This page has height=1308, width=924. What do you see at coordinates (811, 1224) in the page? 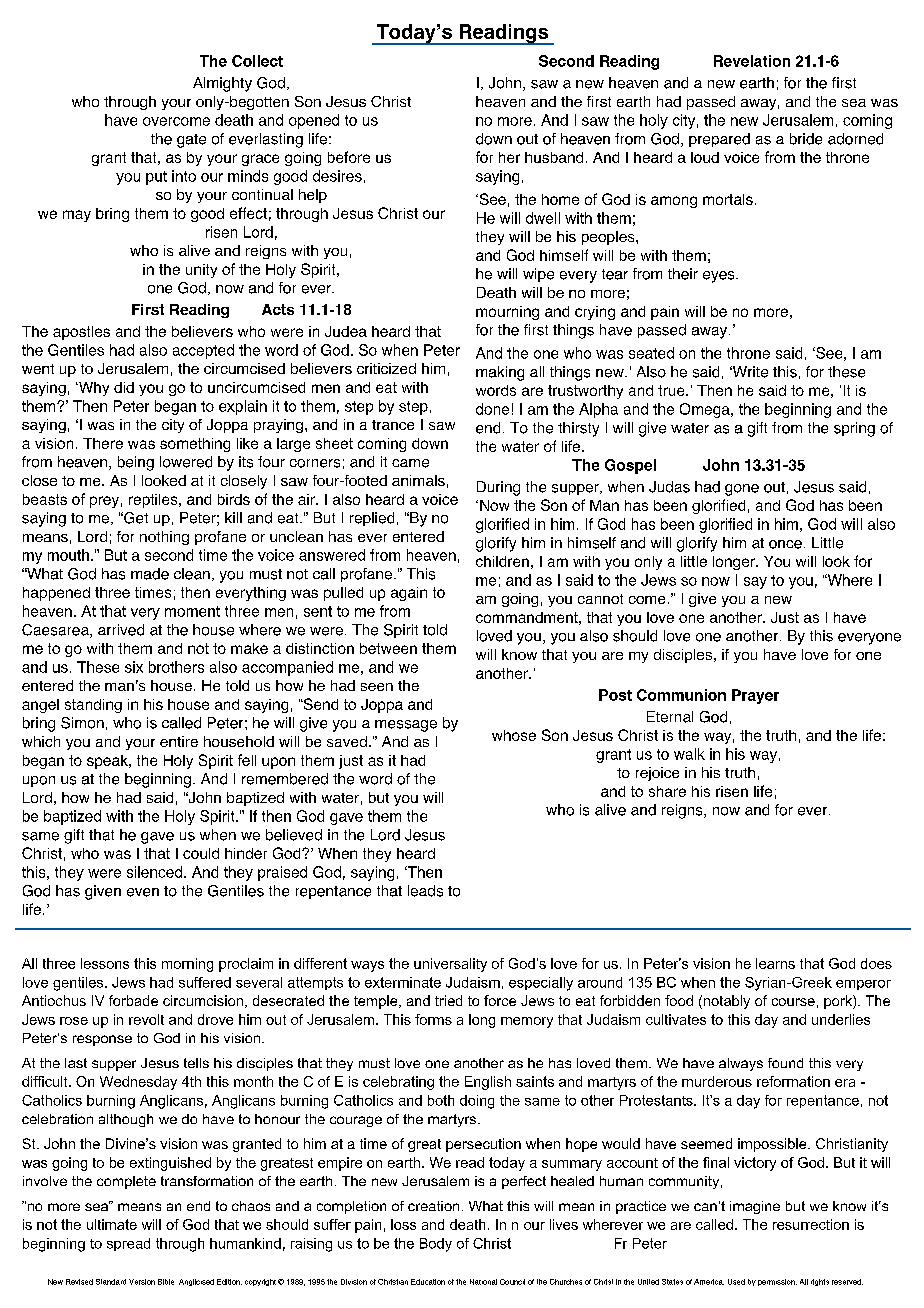
I see `resurrection` at bounding box center [811, 1224].
